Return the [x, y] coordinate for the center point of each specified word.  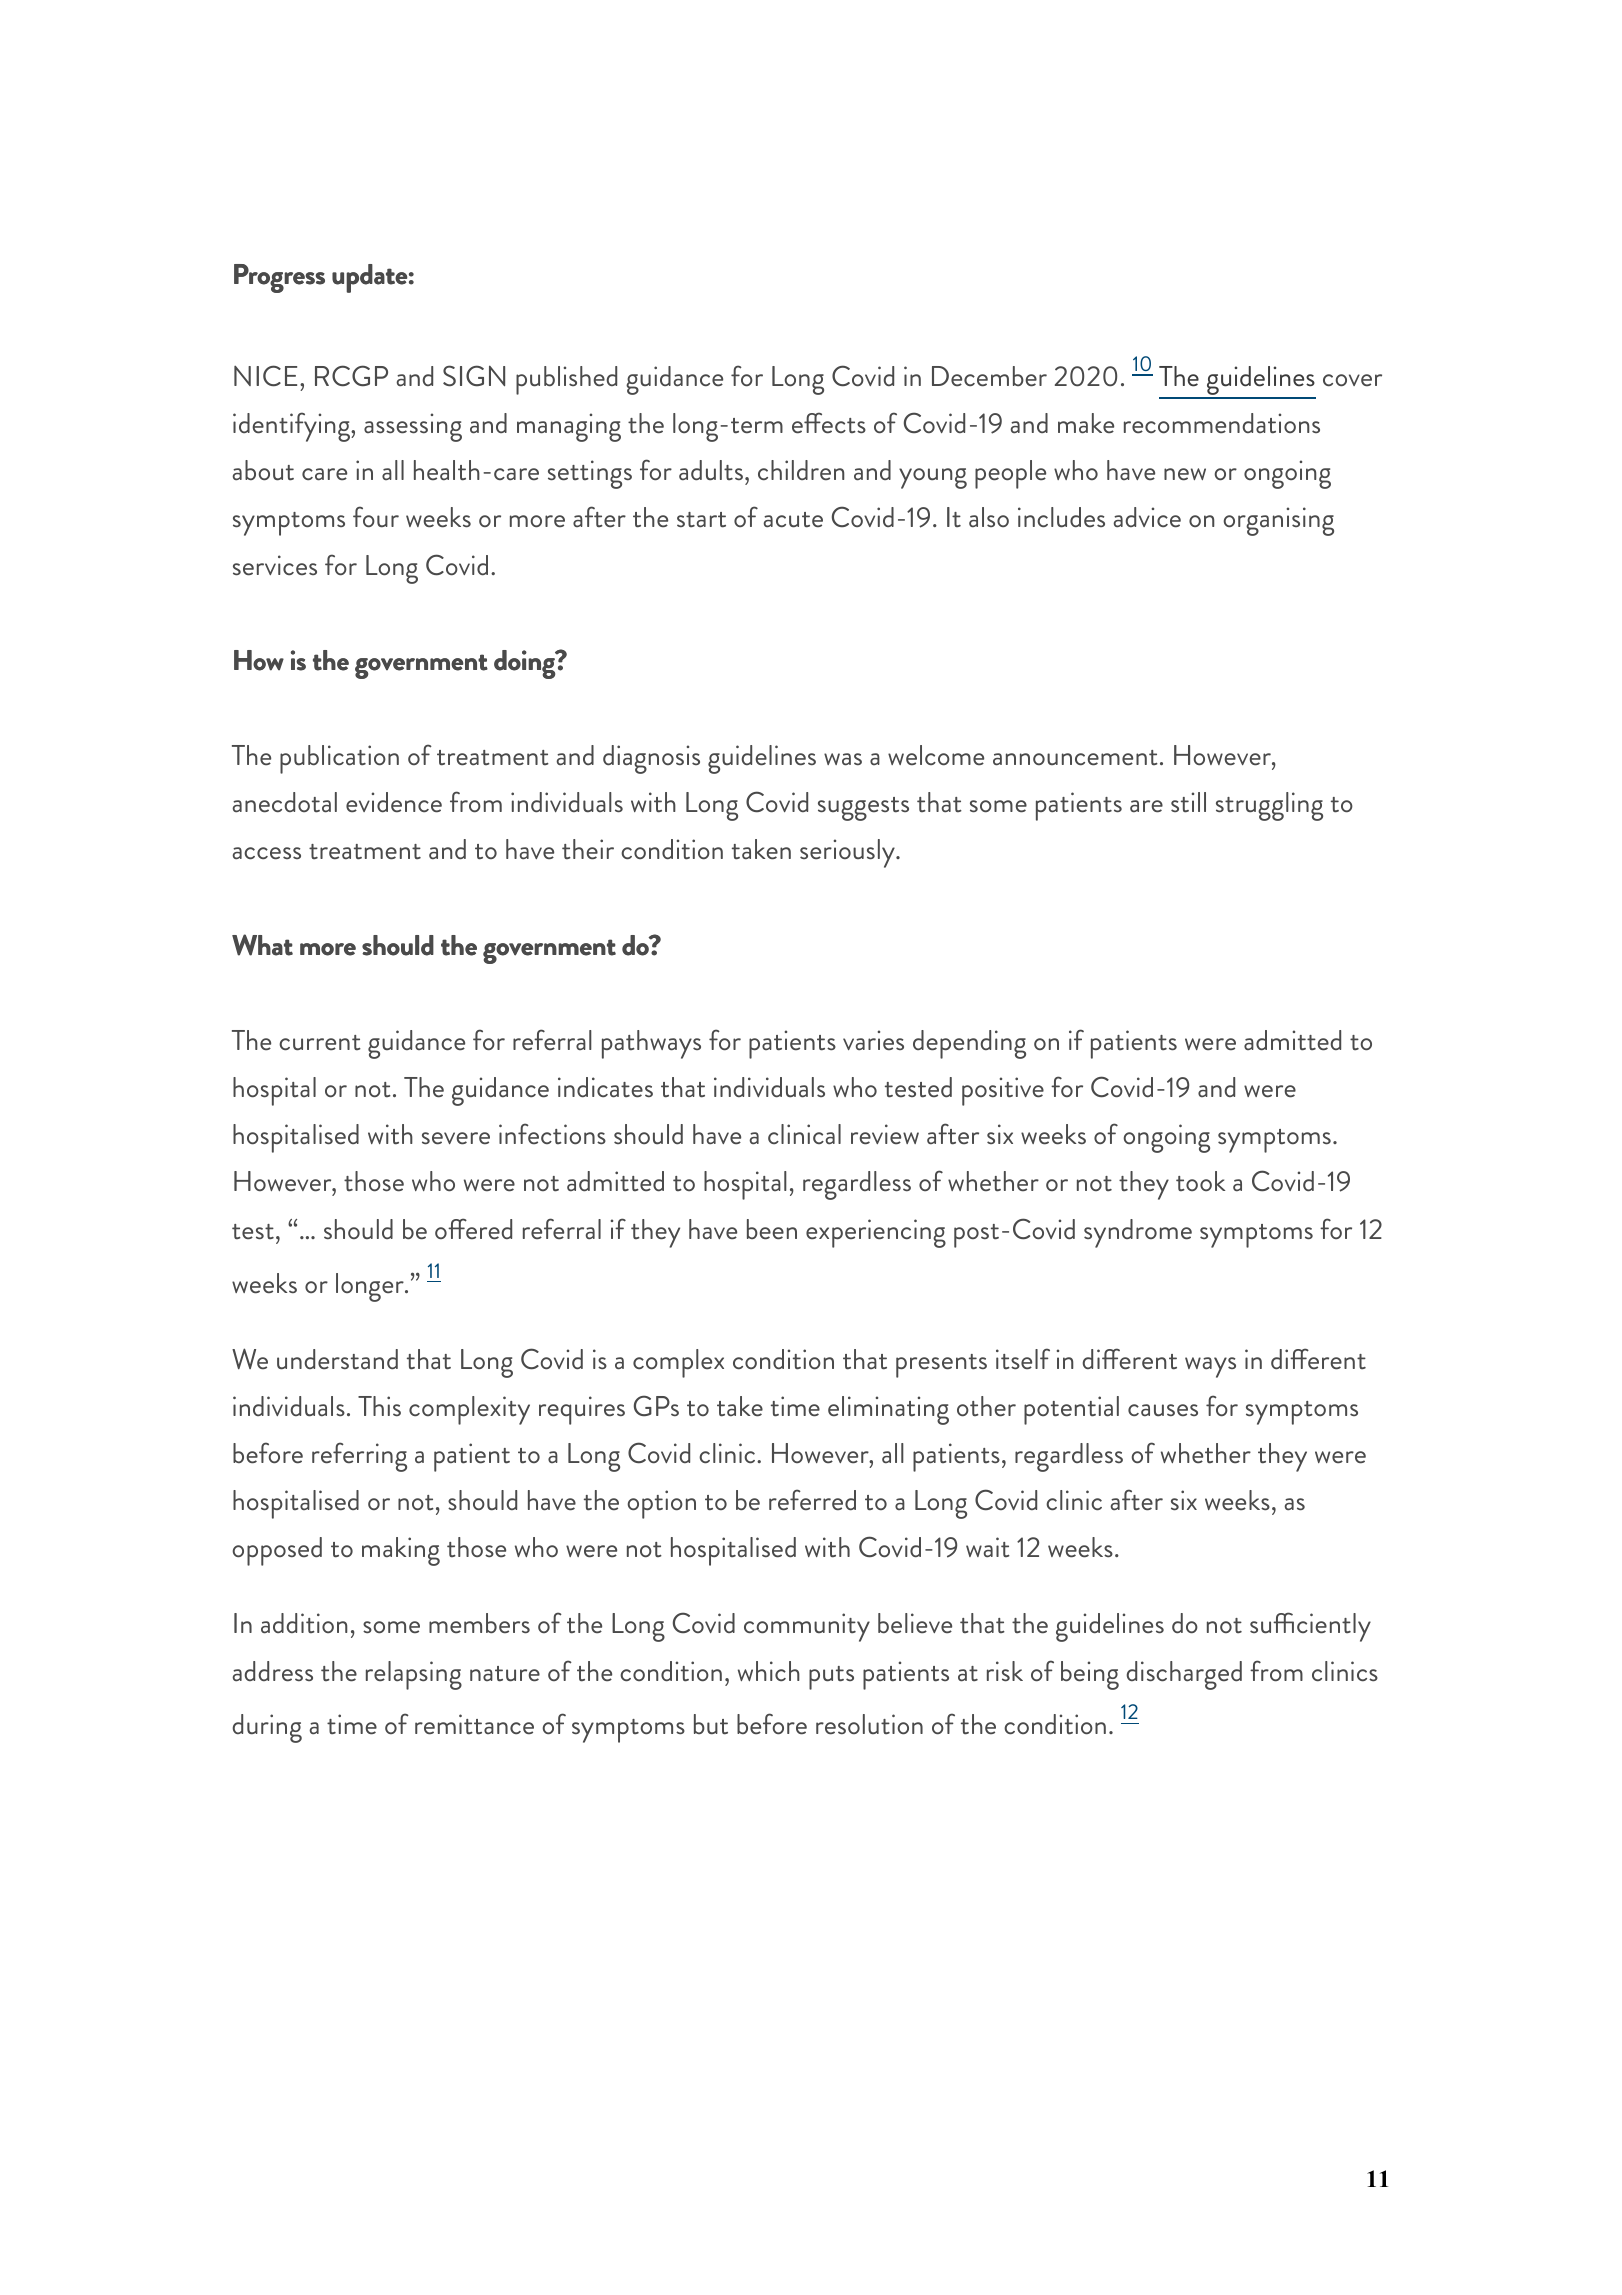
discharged [1184, 1675]
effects [829, 423]
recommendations [1222, 423]
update [370, 278]
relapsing [414, 1675]
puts [831, 1678]
